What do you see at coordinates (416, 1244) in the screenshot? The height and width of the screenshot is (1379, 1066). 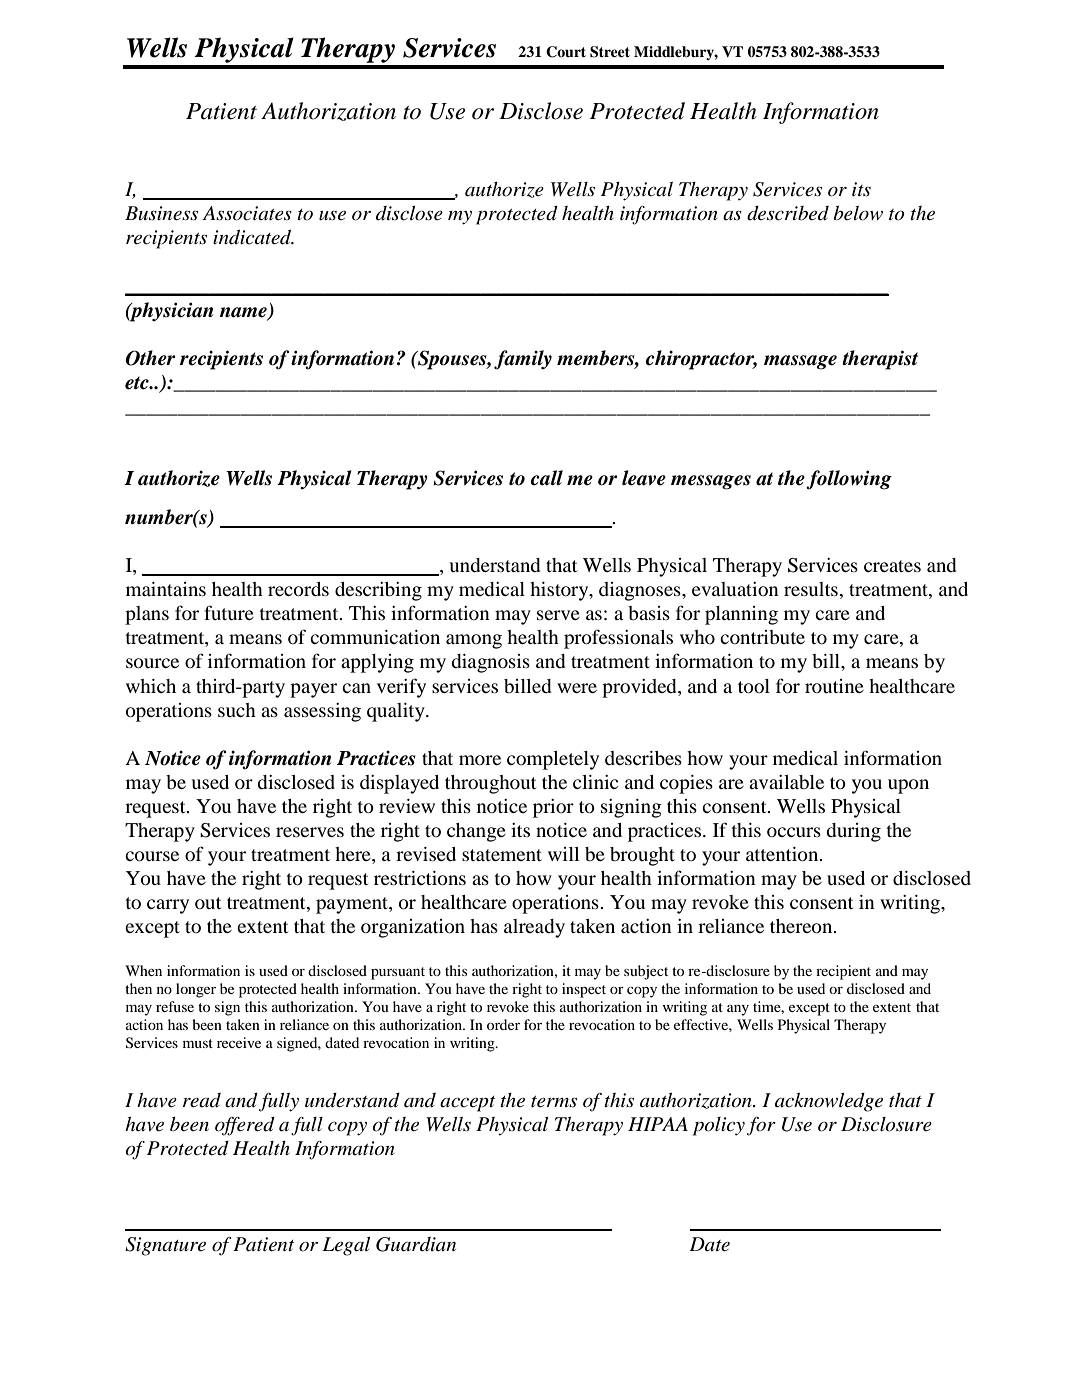 I see `Guardian` at bounding box center [416, 1244].
